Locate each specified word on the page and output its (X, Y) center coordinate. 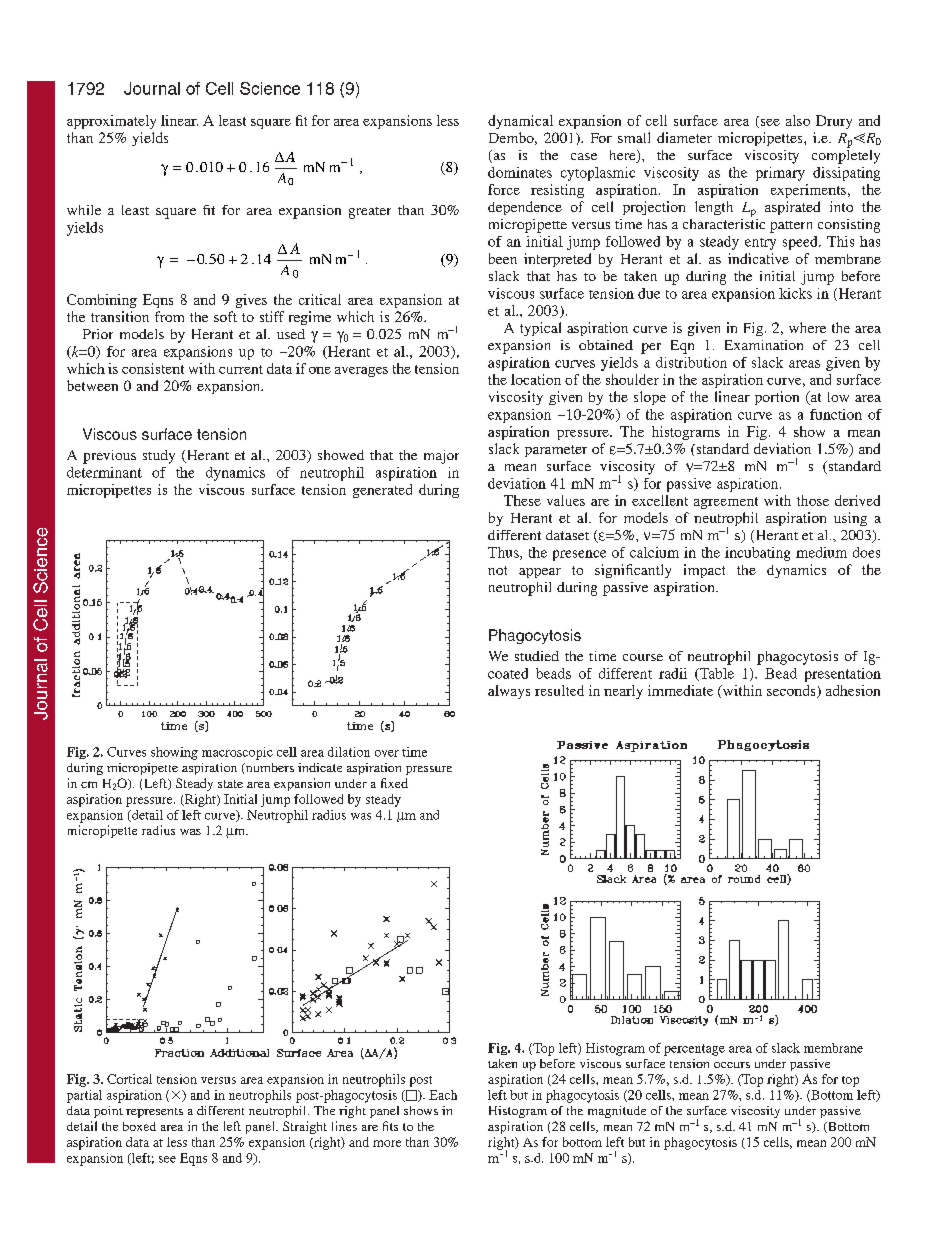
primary (780, 174)
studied (537, 656)
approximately (111, 122)
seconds (792, 691)
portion (777, 398)
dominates (520, 172)
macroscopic (237, 753)
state (230, 784)
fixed (394, 783)
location (536, 379)
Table (716, 674)
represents (154, 1113)
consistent (153, 368)
